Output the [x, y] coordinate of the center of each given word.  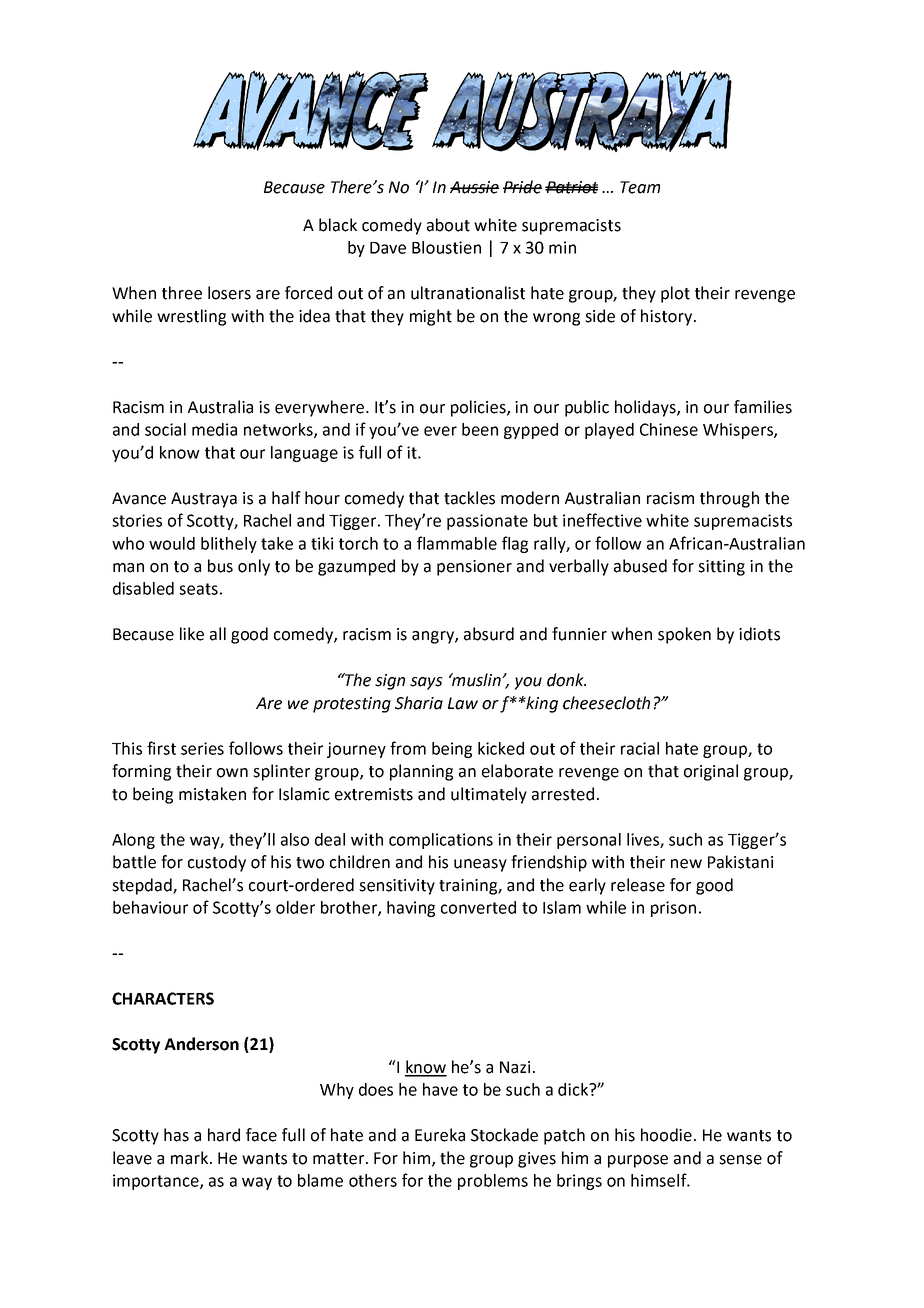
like [192, 634]
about [448, 225]
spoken [684, 635]
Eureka [440, 1135]
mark [191, 1158]
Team [640, 187]
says [426, 683]
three [182, 293]
